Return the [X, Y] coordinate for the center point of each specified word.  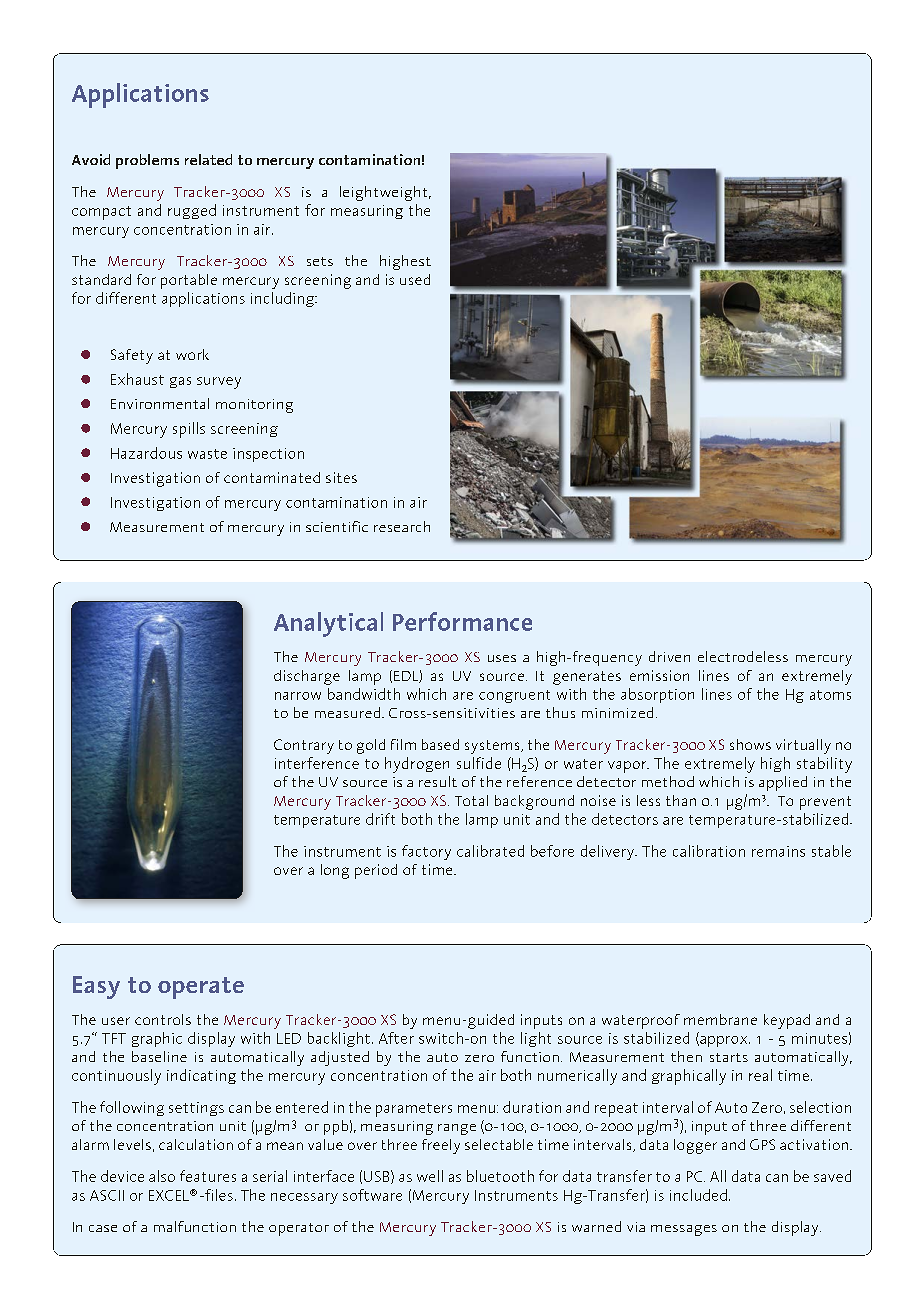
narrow [298, 696]
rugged [192, 211]
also [162, 1176]
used [415, 279]
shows [750, 744]
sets [320, 261]
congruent [514, 696]
